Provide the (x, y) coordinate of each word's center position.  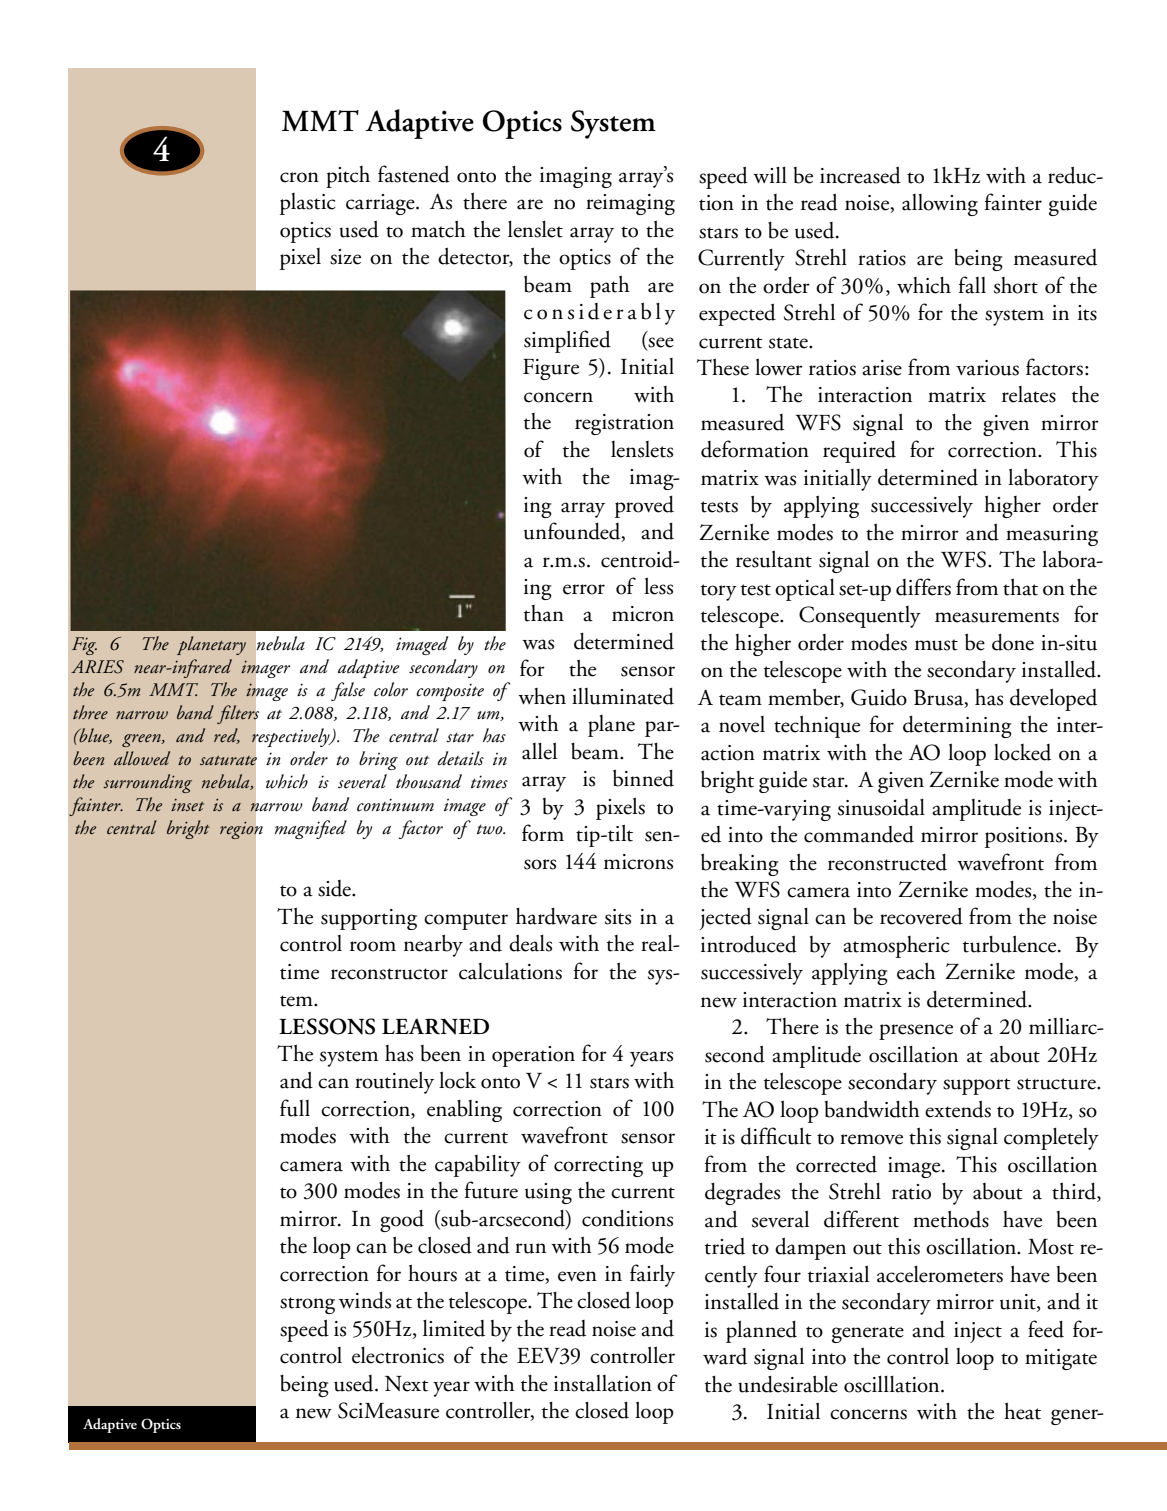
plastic (308, 204)
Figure (551, 369)
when (542, 696)
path (610, 286)
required (859, 452)
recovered (921, 916)
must (936, 645)
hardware (556, 916)
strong (307, 1305)
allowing (940, 205)
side (335, 888)
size (345, 257)
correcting (598, 1166)
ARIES (97, 667)
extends (958, 1109)
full (295, 1108)
